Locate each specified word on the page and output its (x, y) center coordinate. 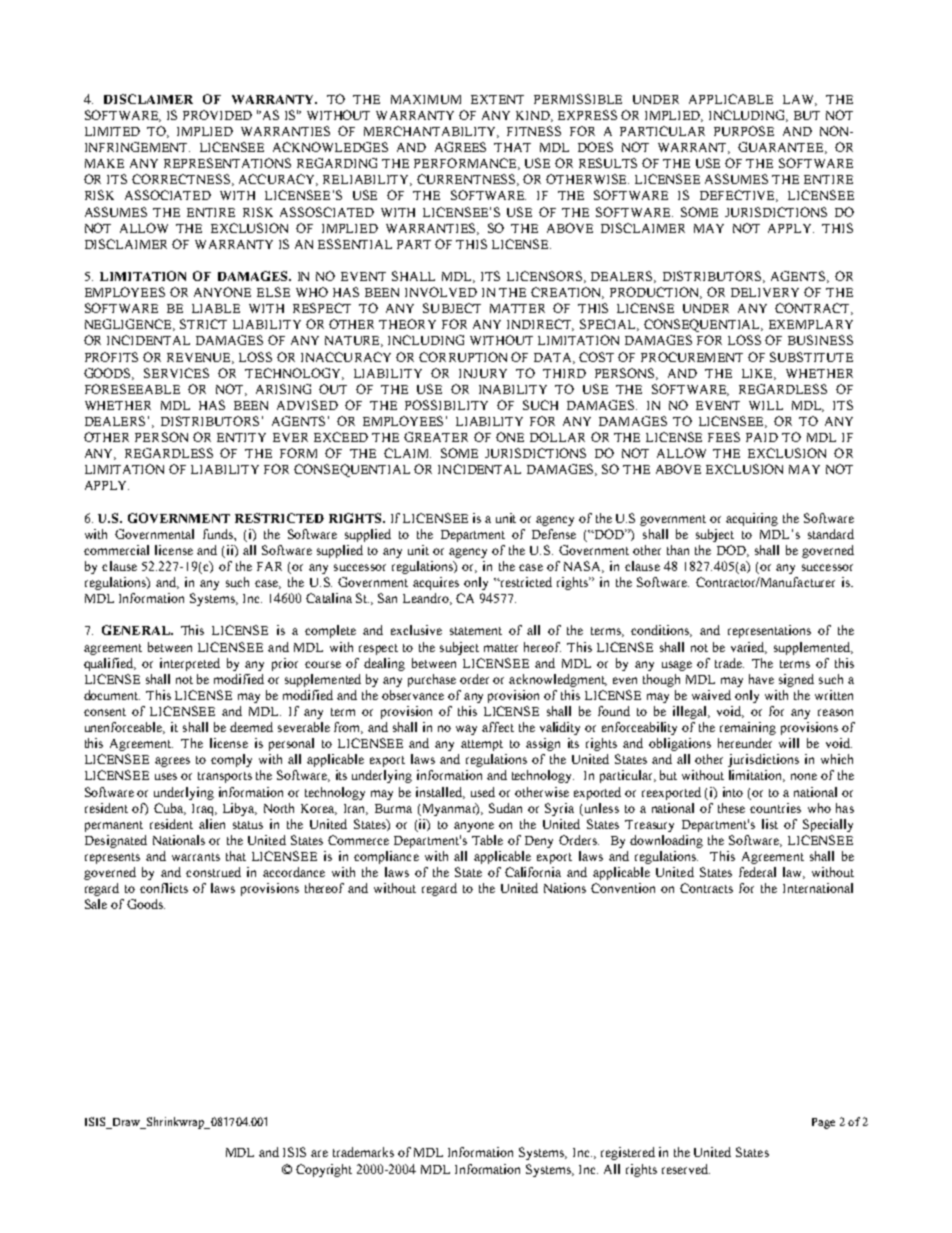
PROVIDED (217, 115)
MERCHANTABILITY (431, 132)
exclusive (416, 630)
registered (628, 1153)
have (761, 679)
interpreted (190, 664)
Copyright (324, 1170)
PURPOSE (744, 131)
